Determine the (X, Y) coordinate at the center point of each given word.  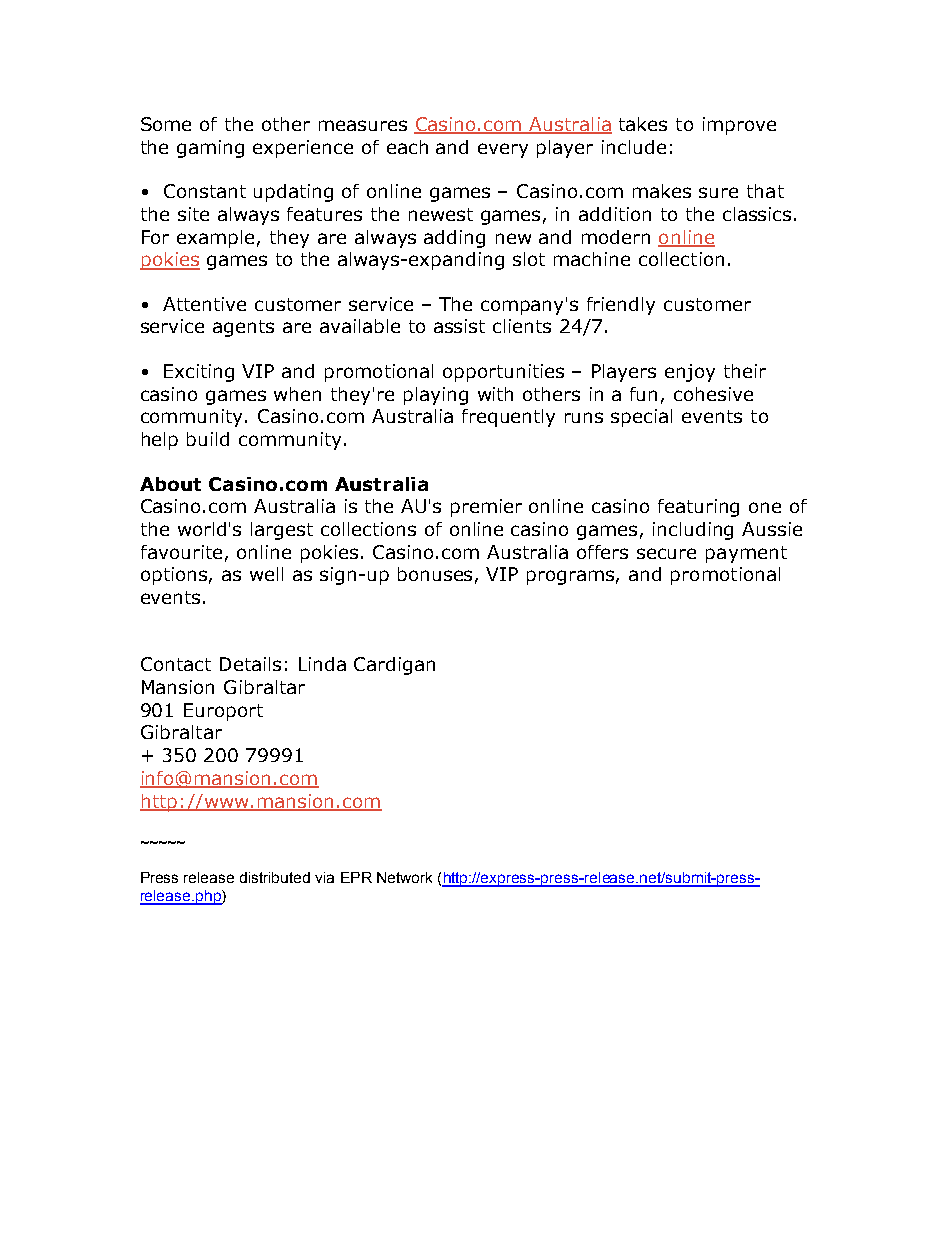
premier (486, 508)
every (503, 150)
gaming (210, 149)
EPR (356, 877)
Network (404, 877)
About (170, 484)
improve (739, 126)
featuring (698, 508)
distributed (275, 877)
